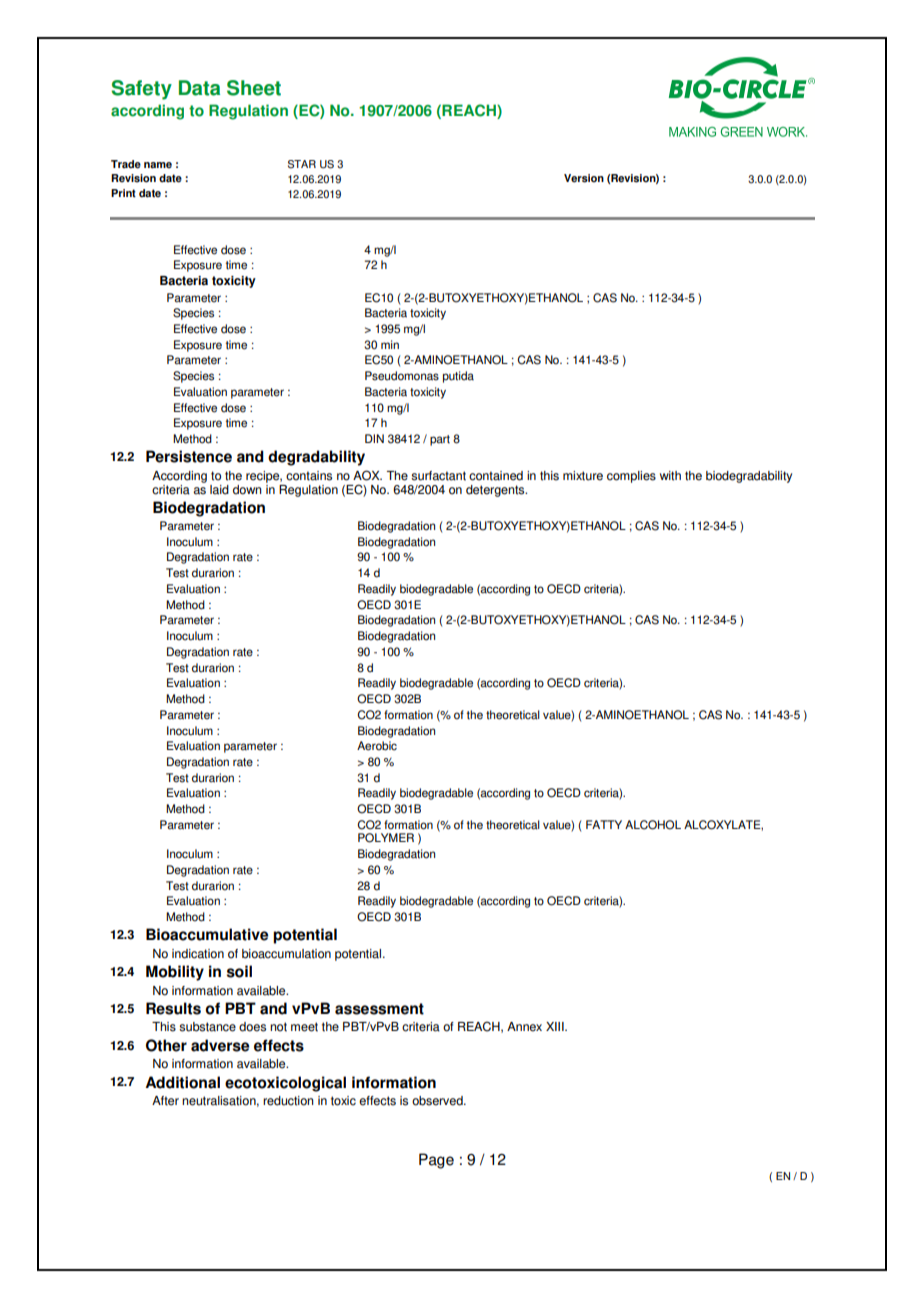  Describe the element at coordinates (165, 1101) in the page. I see `After` at that location.
